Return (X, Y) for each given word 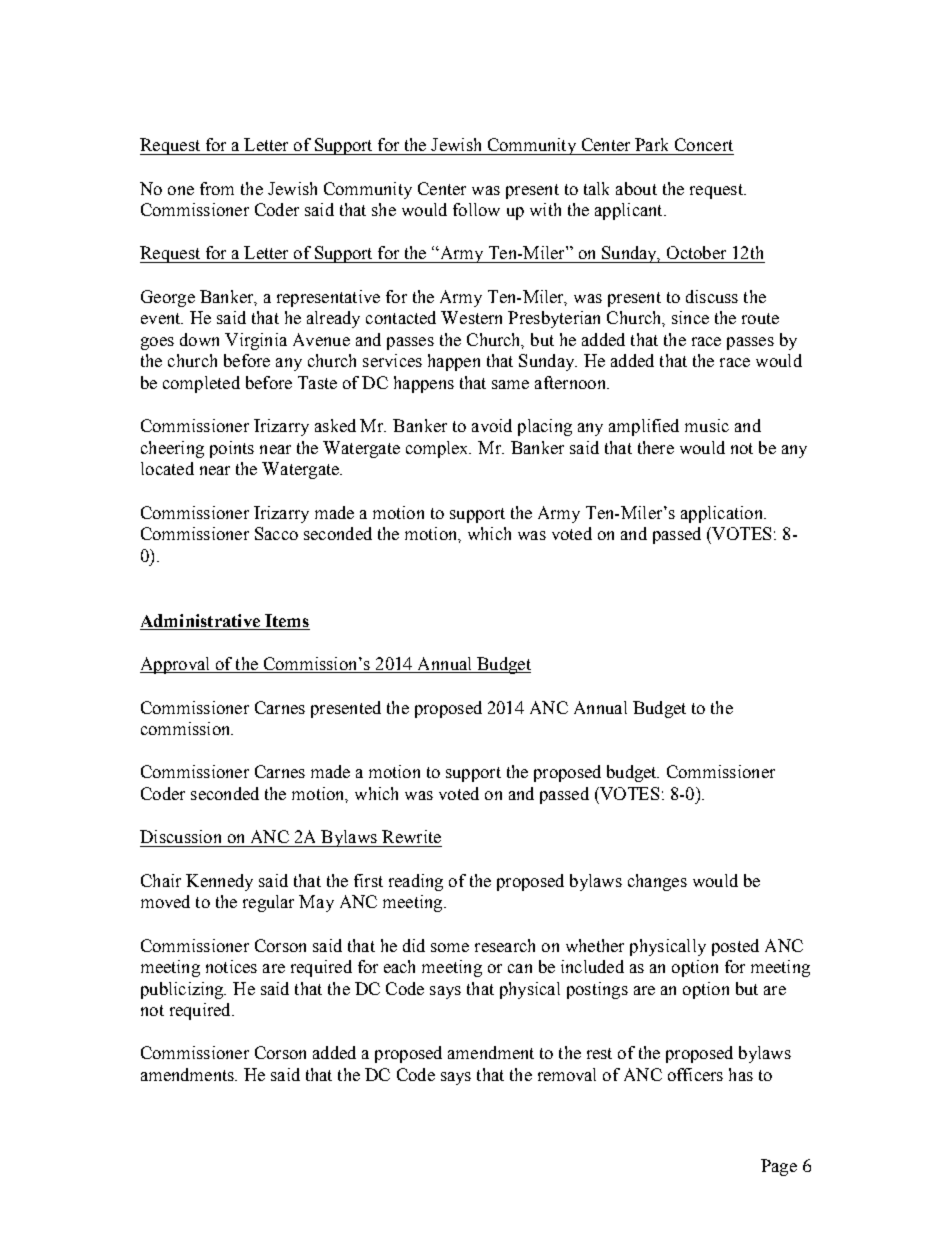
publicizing (183, 990)
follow (476, 209)
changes (657, 882)
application (723, 514)
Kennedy (219, 882)
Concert (704, 144)
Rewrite (411, 836)
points (232, 449)
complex (438, 449)
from (217, 188)
